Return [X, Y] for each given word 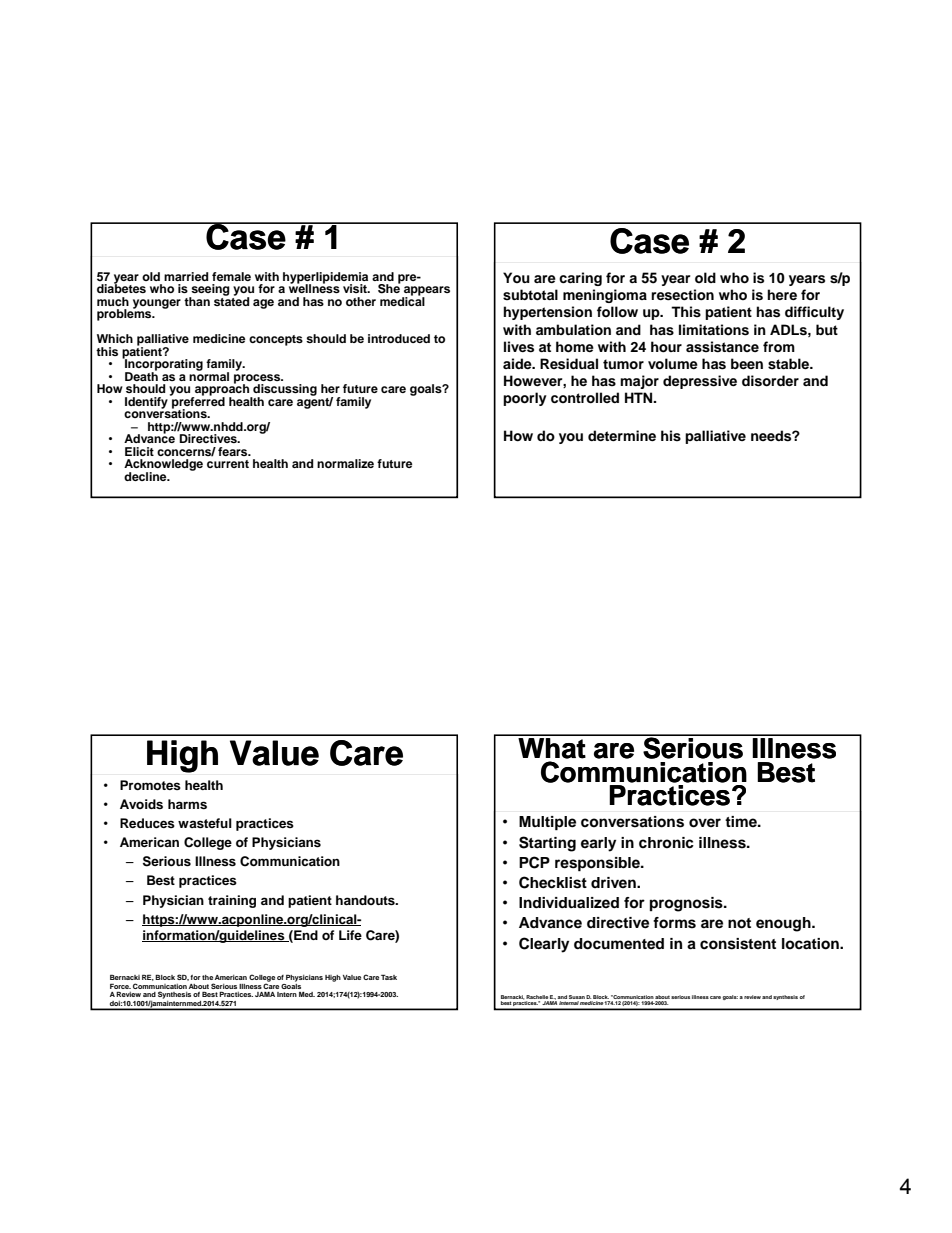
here [782, 294]
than [197, 301]
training [232, 901]
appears [426, 292]
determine [622, 435]
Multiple [547, 823]
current [228, 464]
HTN [640, 397]
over [705, 823]
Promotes [150, 785]
